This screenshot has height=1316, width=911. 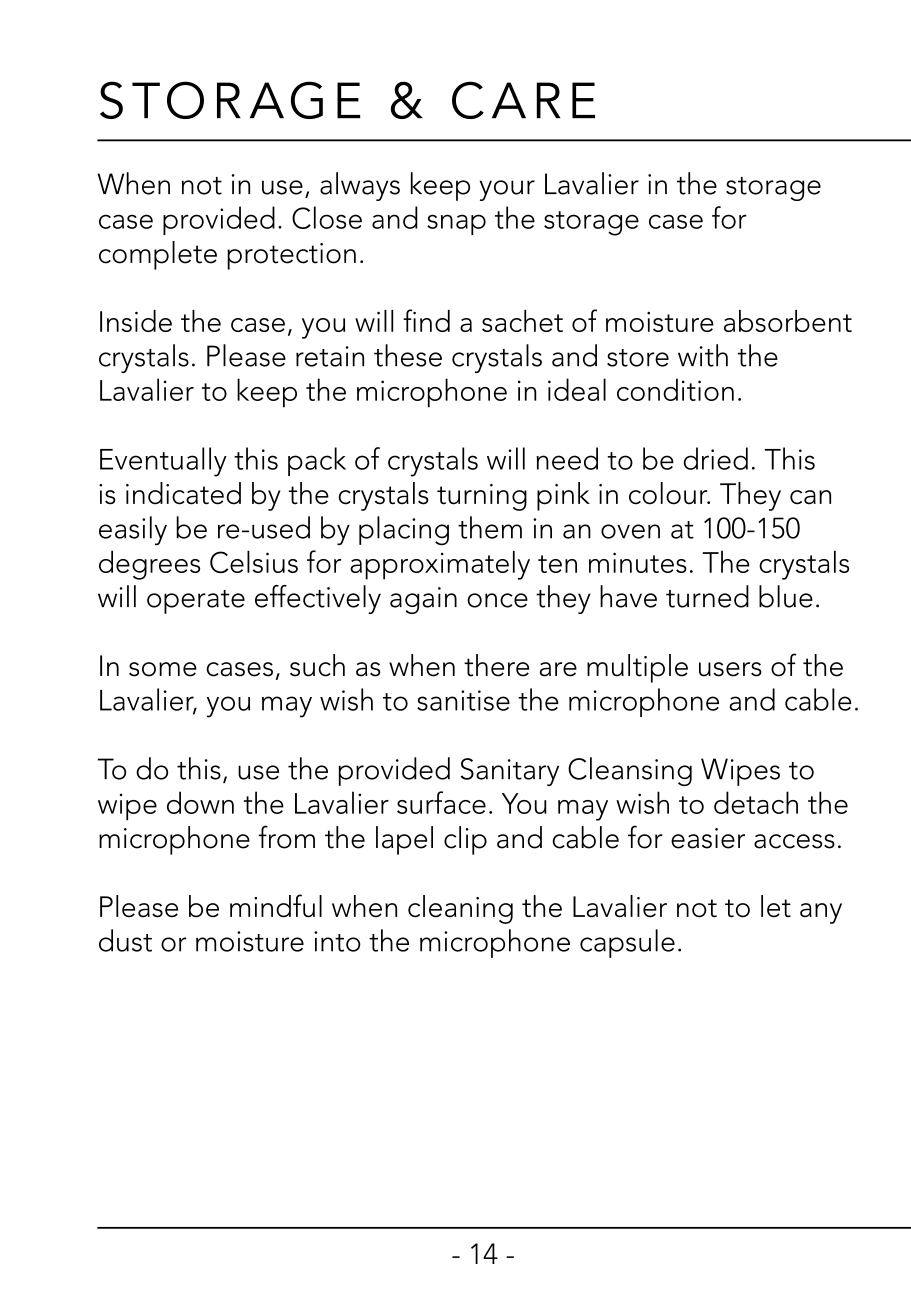 What do you see at coordinates (788, 321) in the screenshot?
I see `absorbent` at bounding box center [788, 321].
